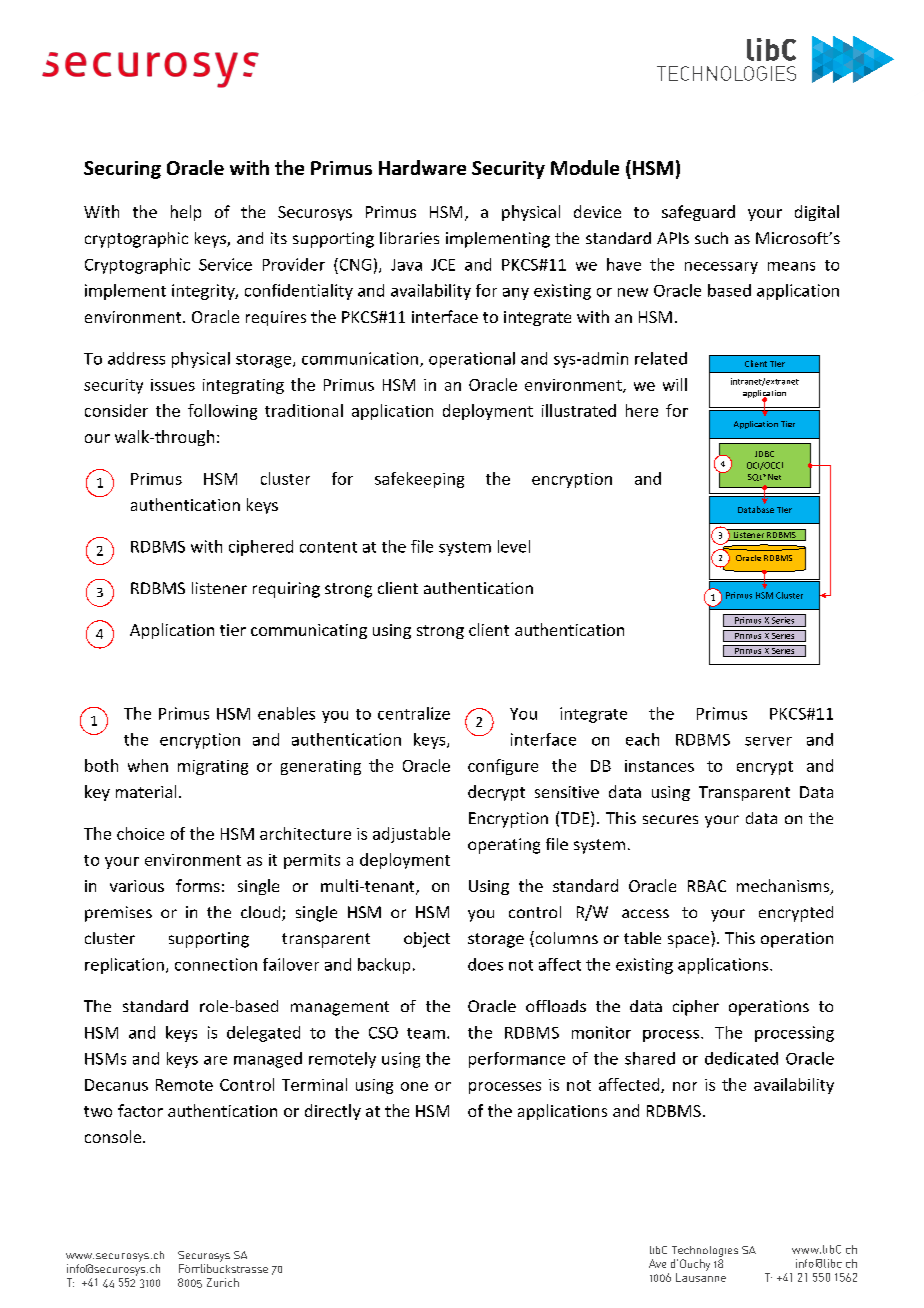 The height and width of the document is (1308, 924). Describe the element at coordinates (701, 1276) in the document. I see `Lausanne` at that location.
